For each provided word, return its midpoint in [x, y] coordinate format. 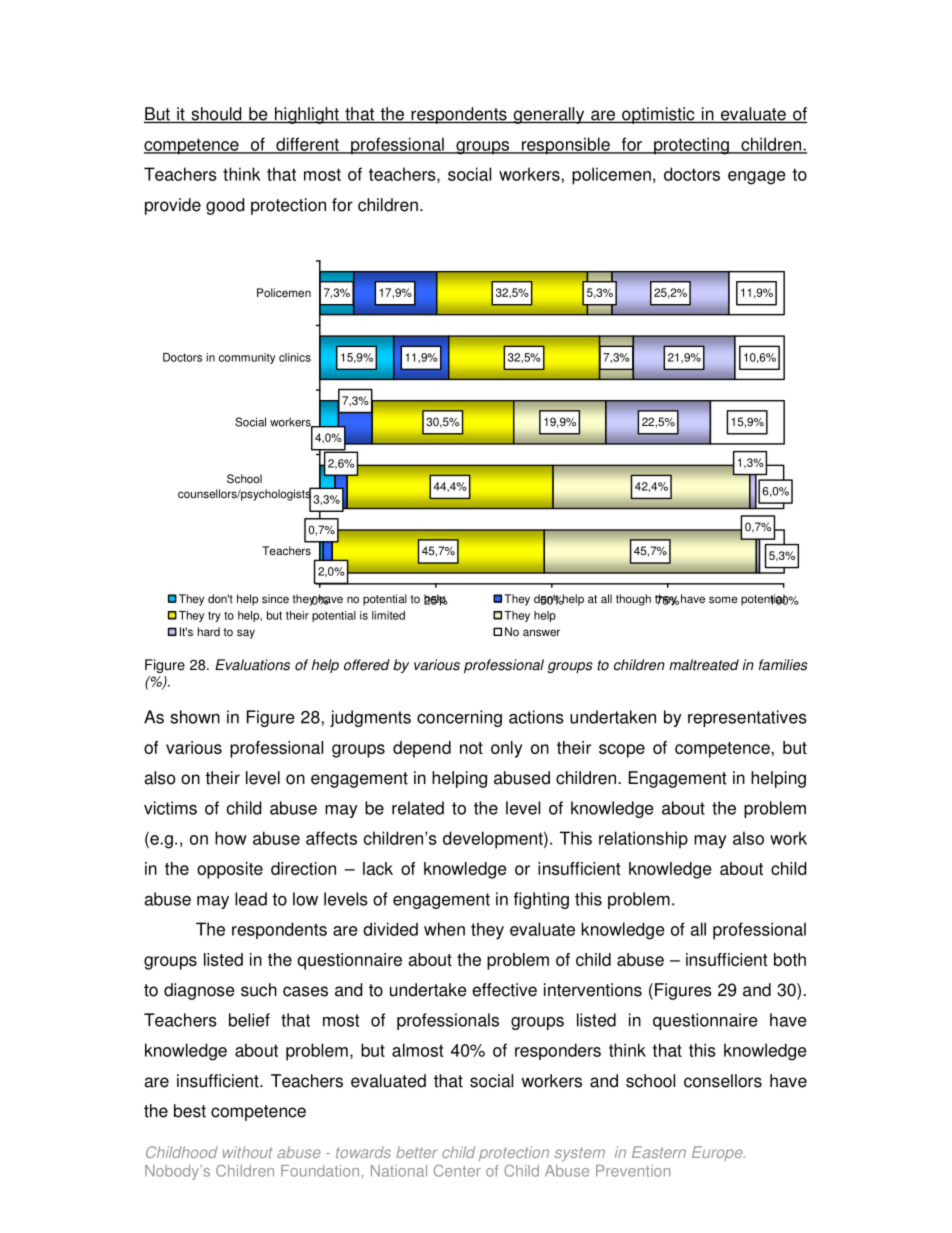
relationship [643, 840]
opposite [230, 870]
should [216, 115]
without [247, 1152]
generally [549, 115]
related [418, 808]
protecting [691, 146]
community [247, 358]
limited [388, 615]
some [723, 600]
